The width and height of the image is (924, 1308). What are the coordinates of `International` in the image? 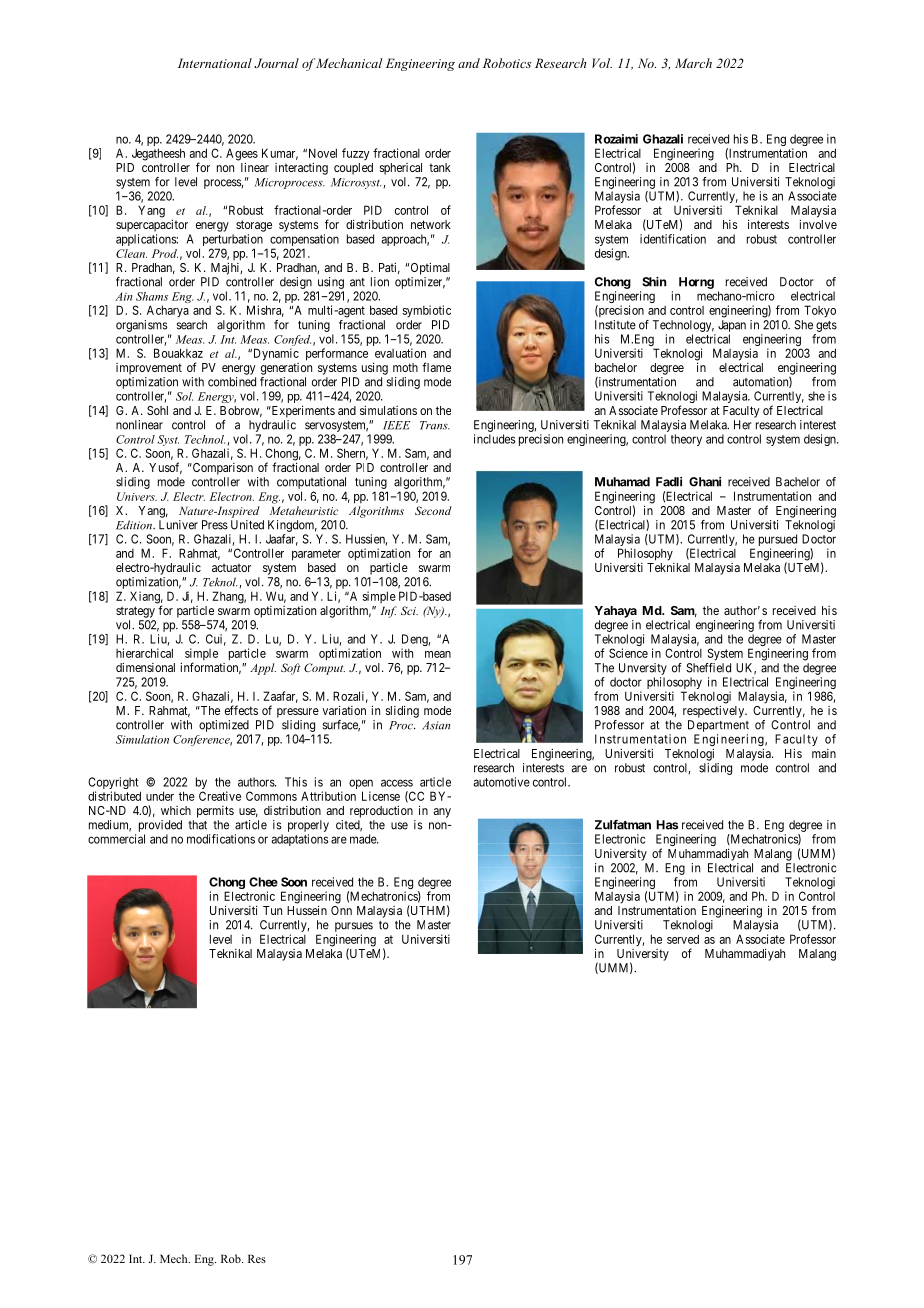 It's located at (215, 63).
